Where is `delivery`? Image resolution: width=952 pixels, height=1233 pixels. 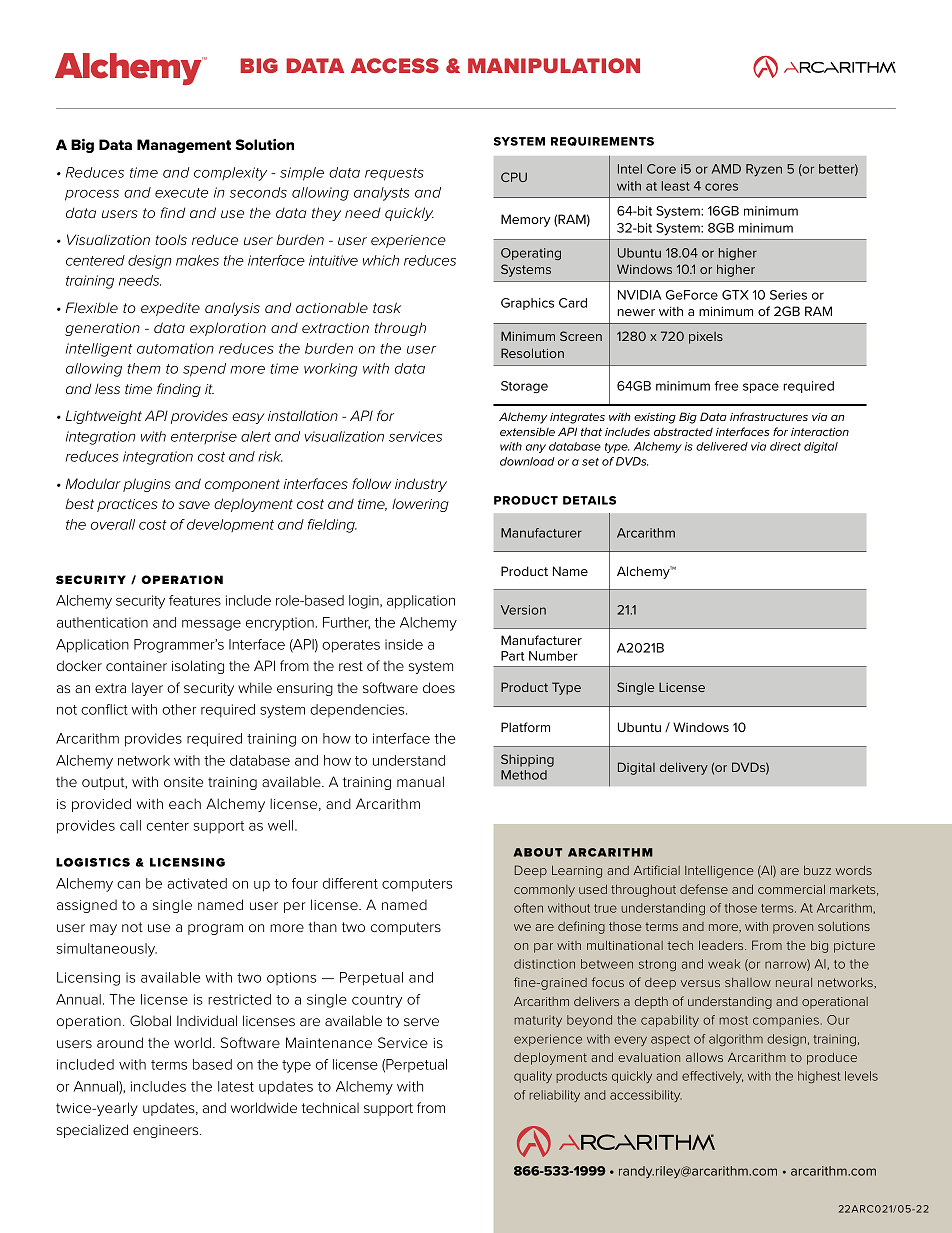
delivery is located at coordinates (684, 768).
